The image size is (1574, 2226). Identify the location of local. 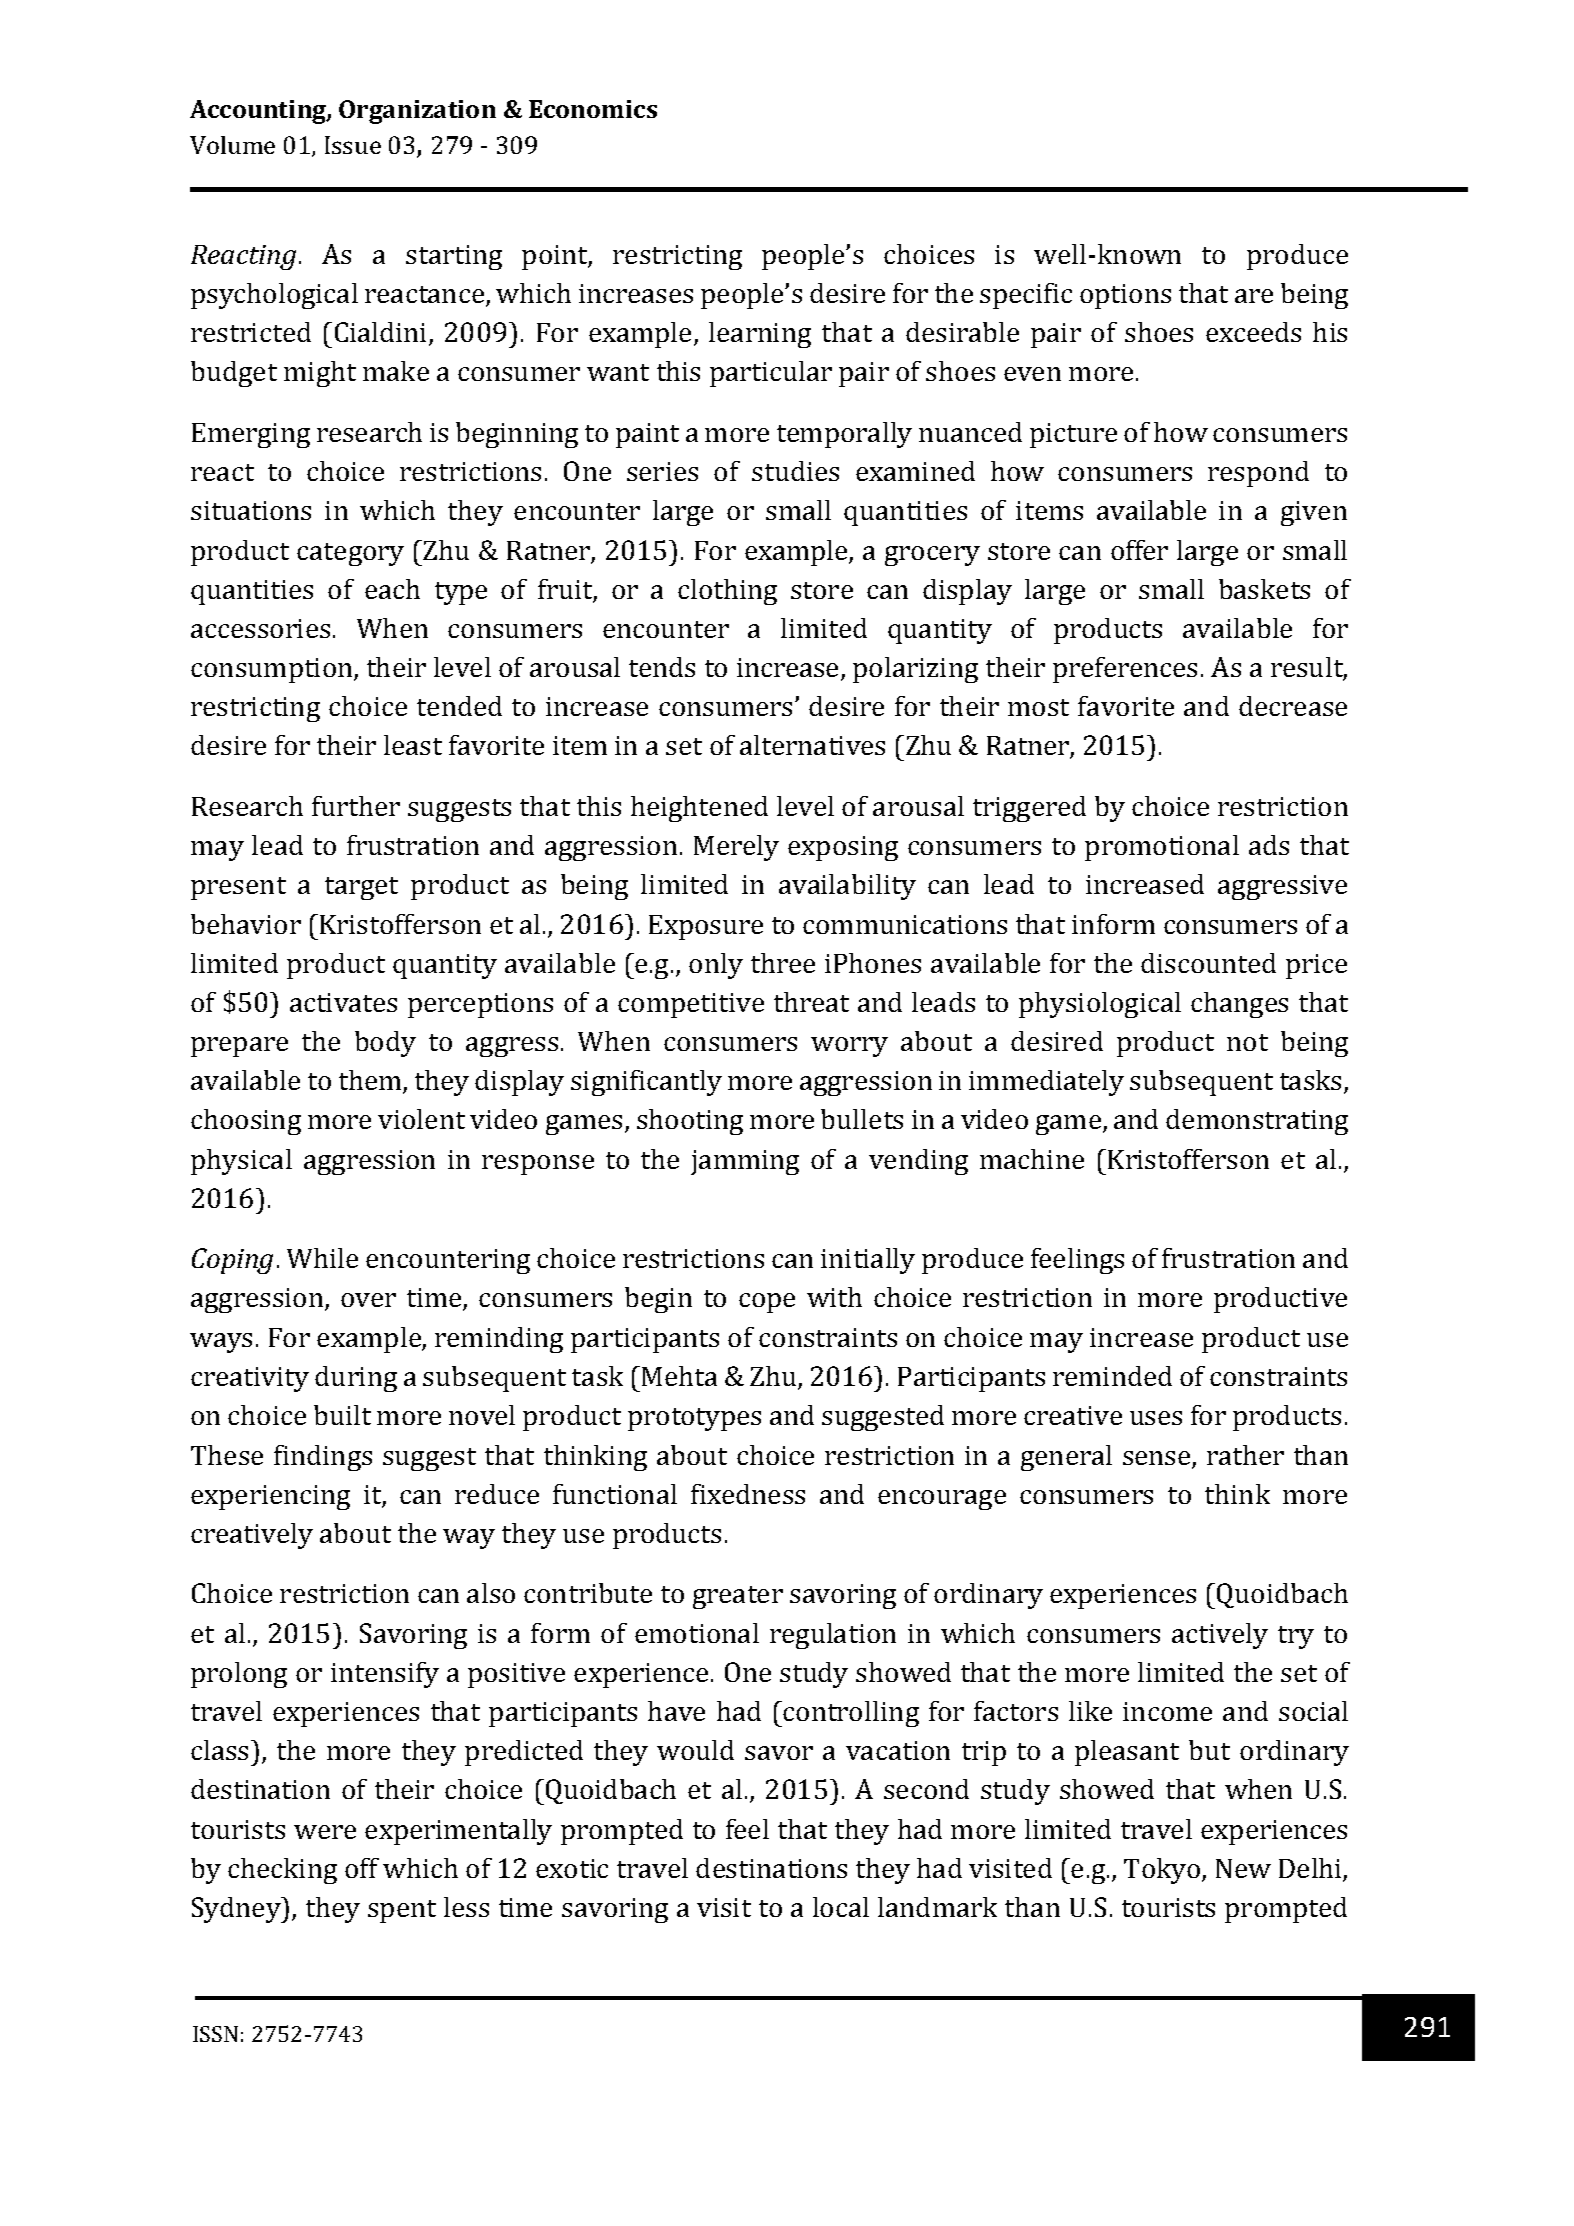
(841, 1907).
